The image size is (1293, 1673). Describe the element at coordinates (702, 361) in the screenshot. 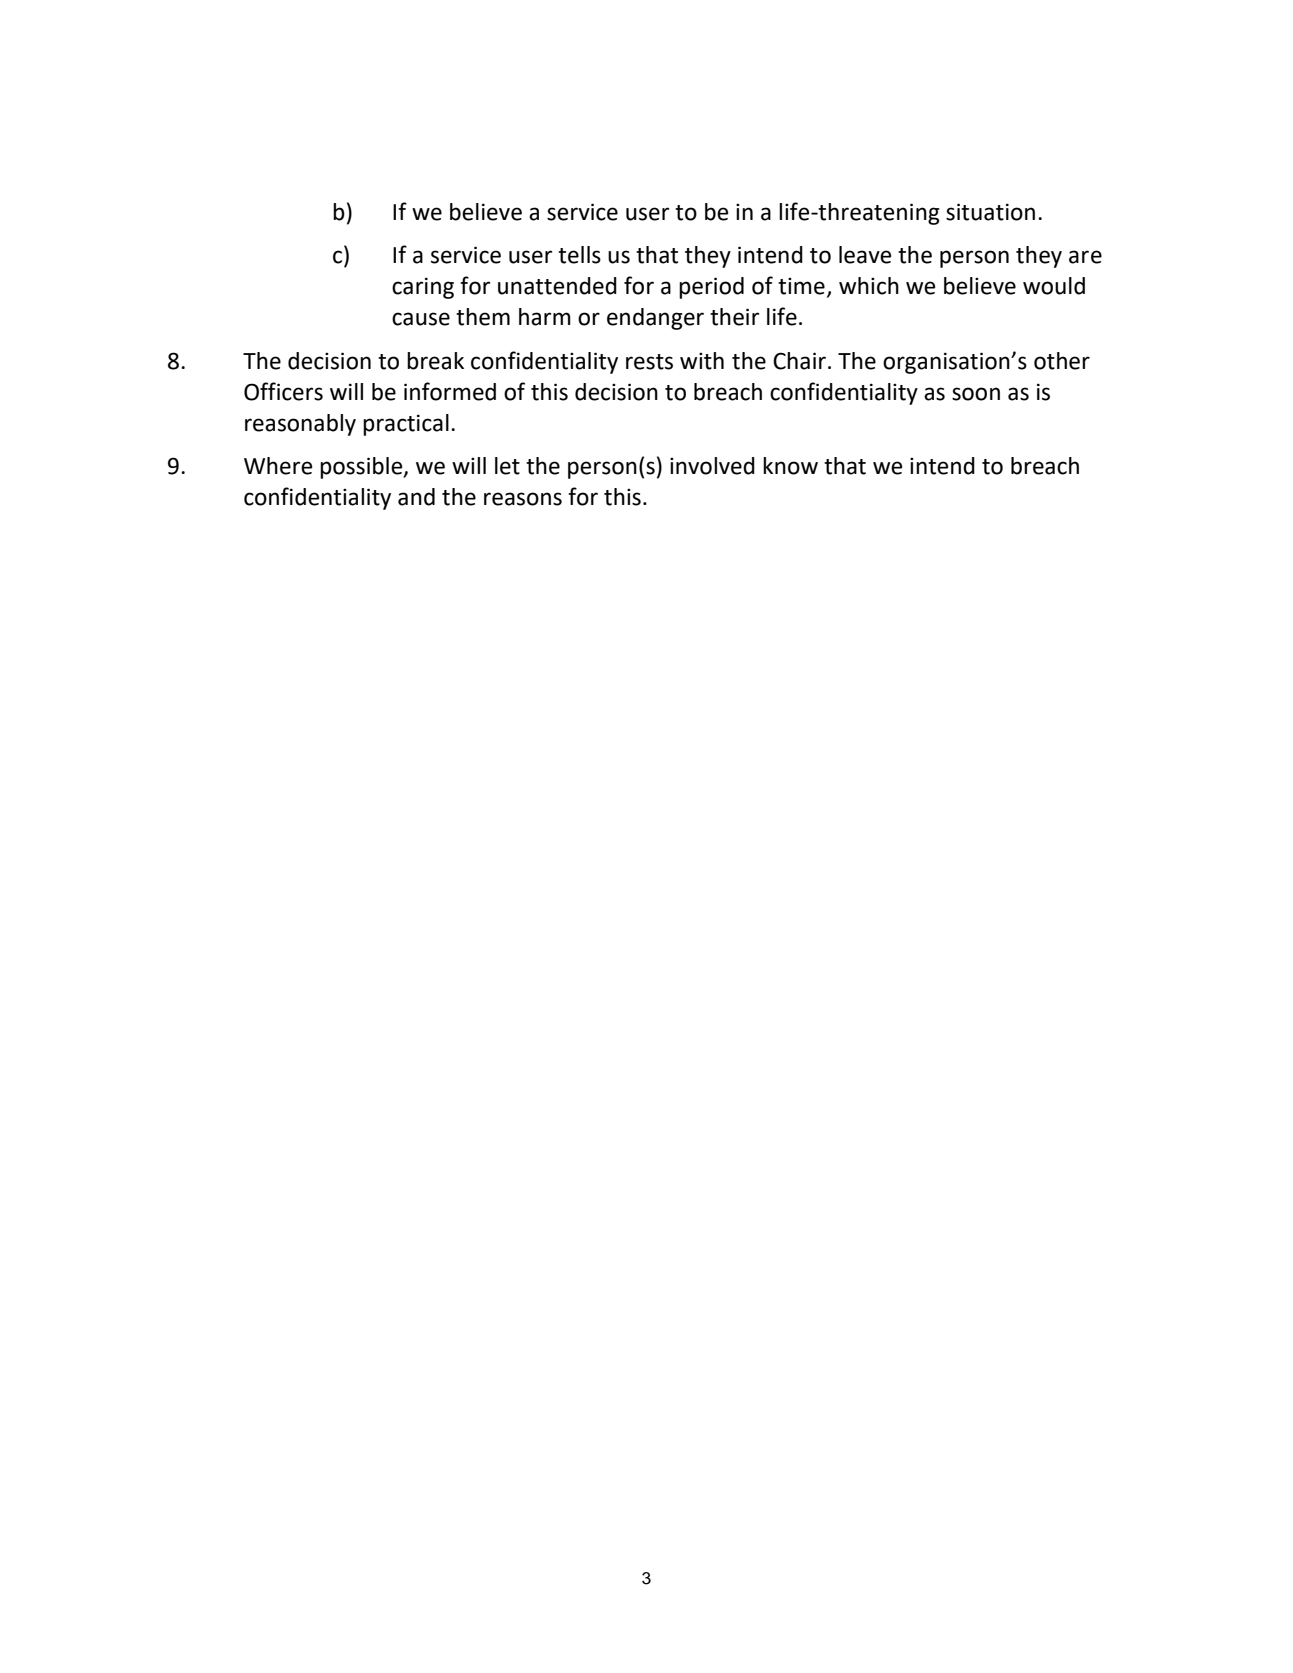

I see `with` at that location.
